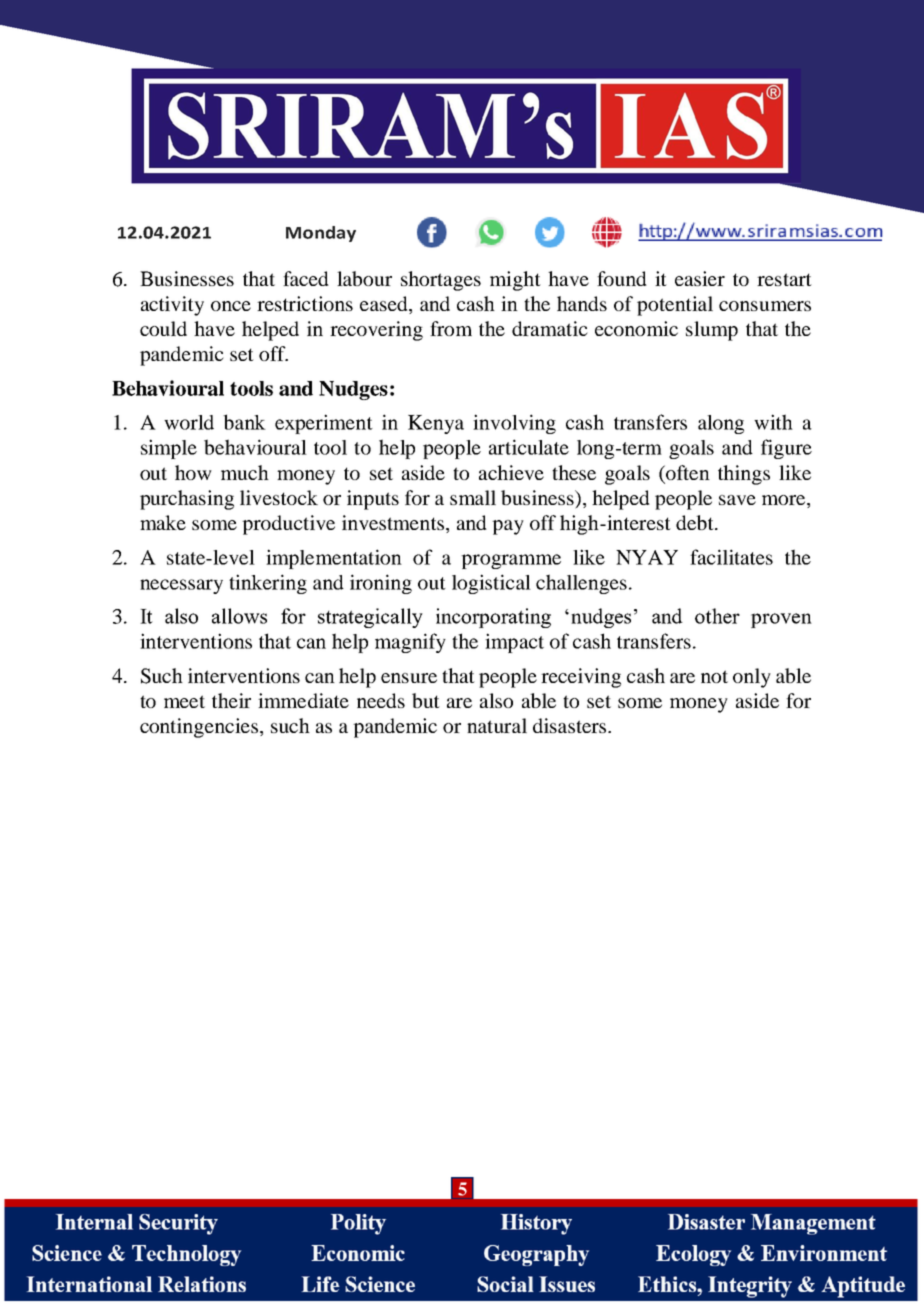 Image resolution: width=924 pixels, height=1308 pixels. Describe the element at coordinates (231, 700) in the image. I see `their` at that location.
